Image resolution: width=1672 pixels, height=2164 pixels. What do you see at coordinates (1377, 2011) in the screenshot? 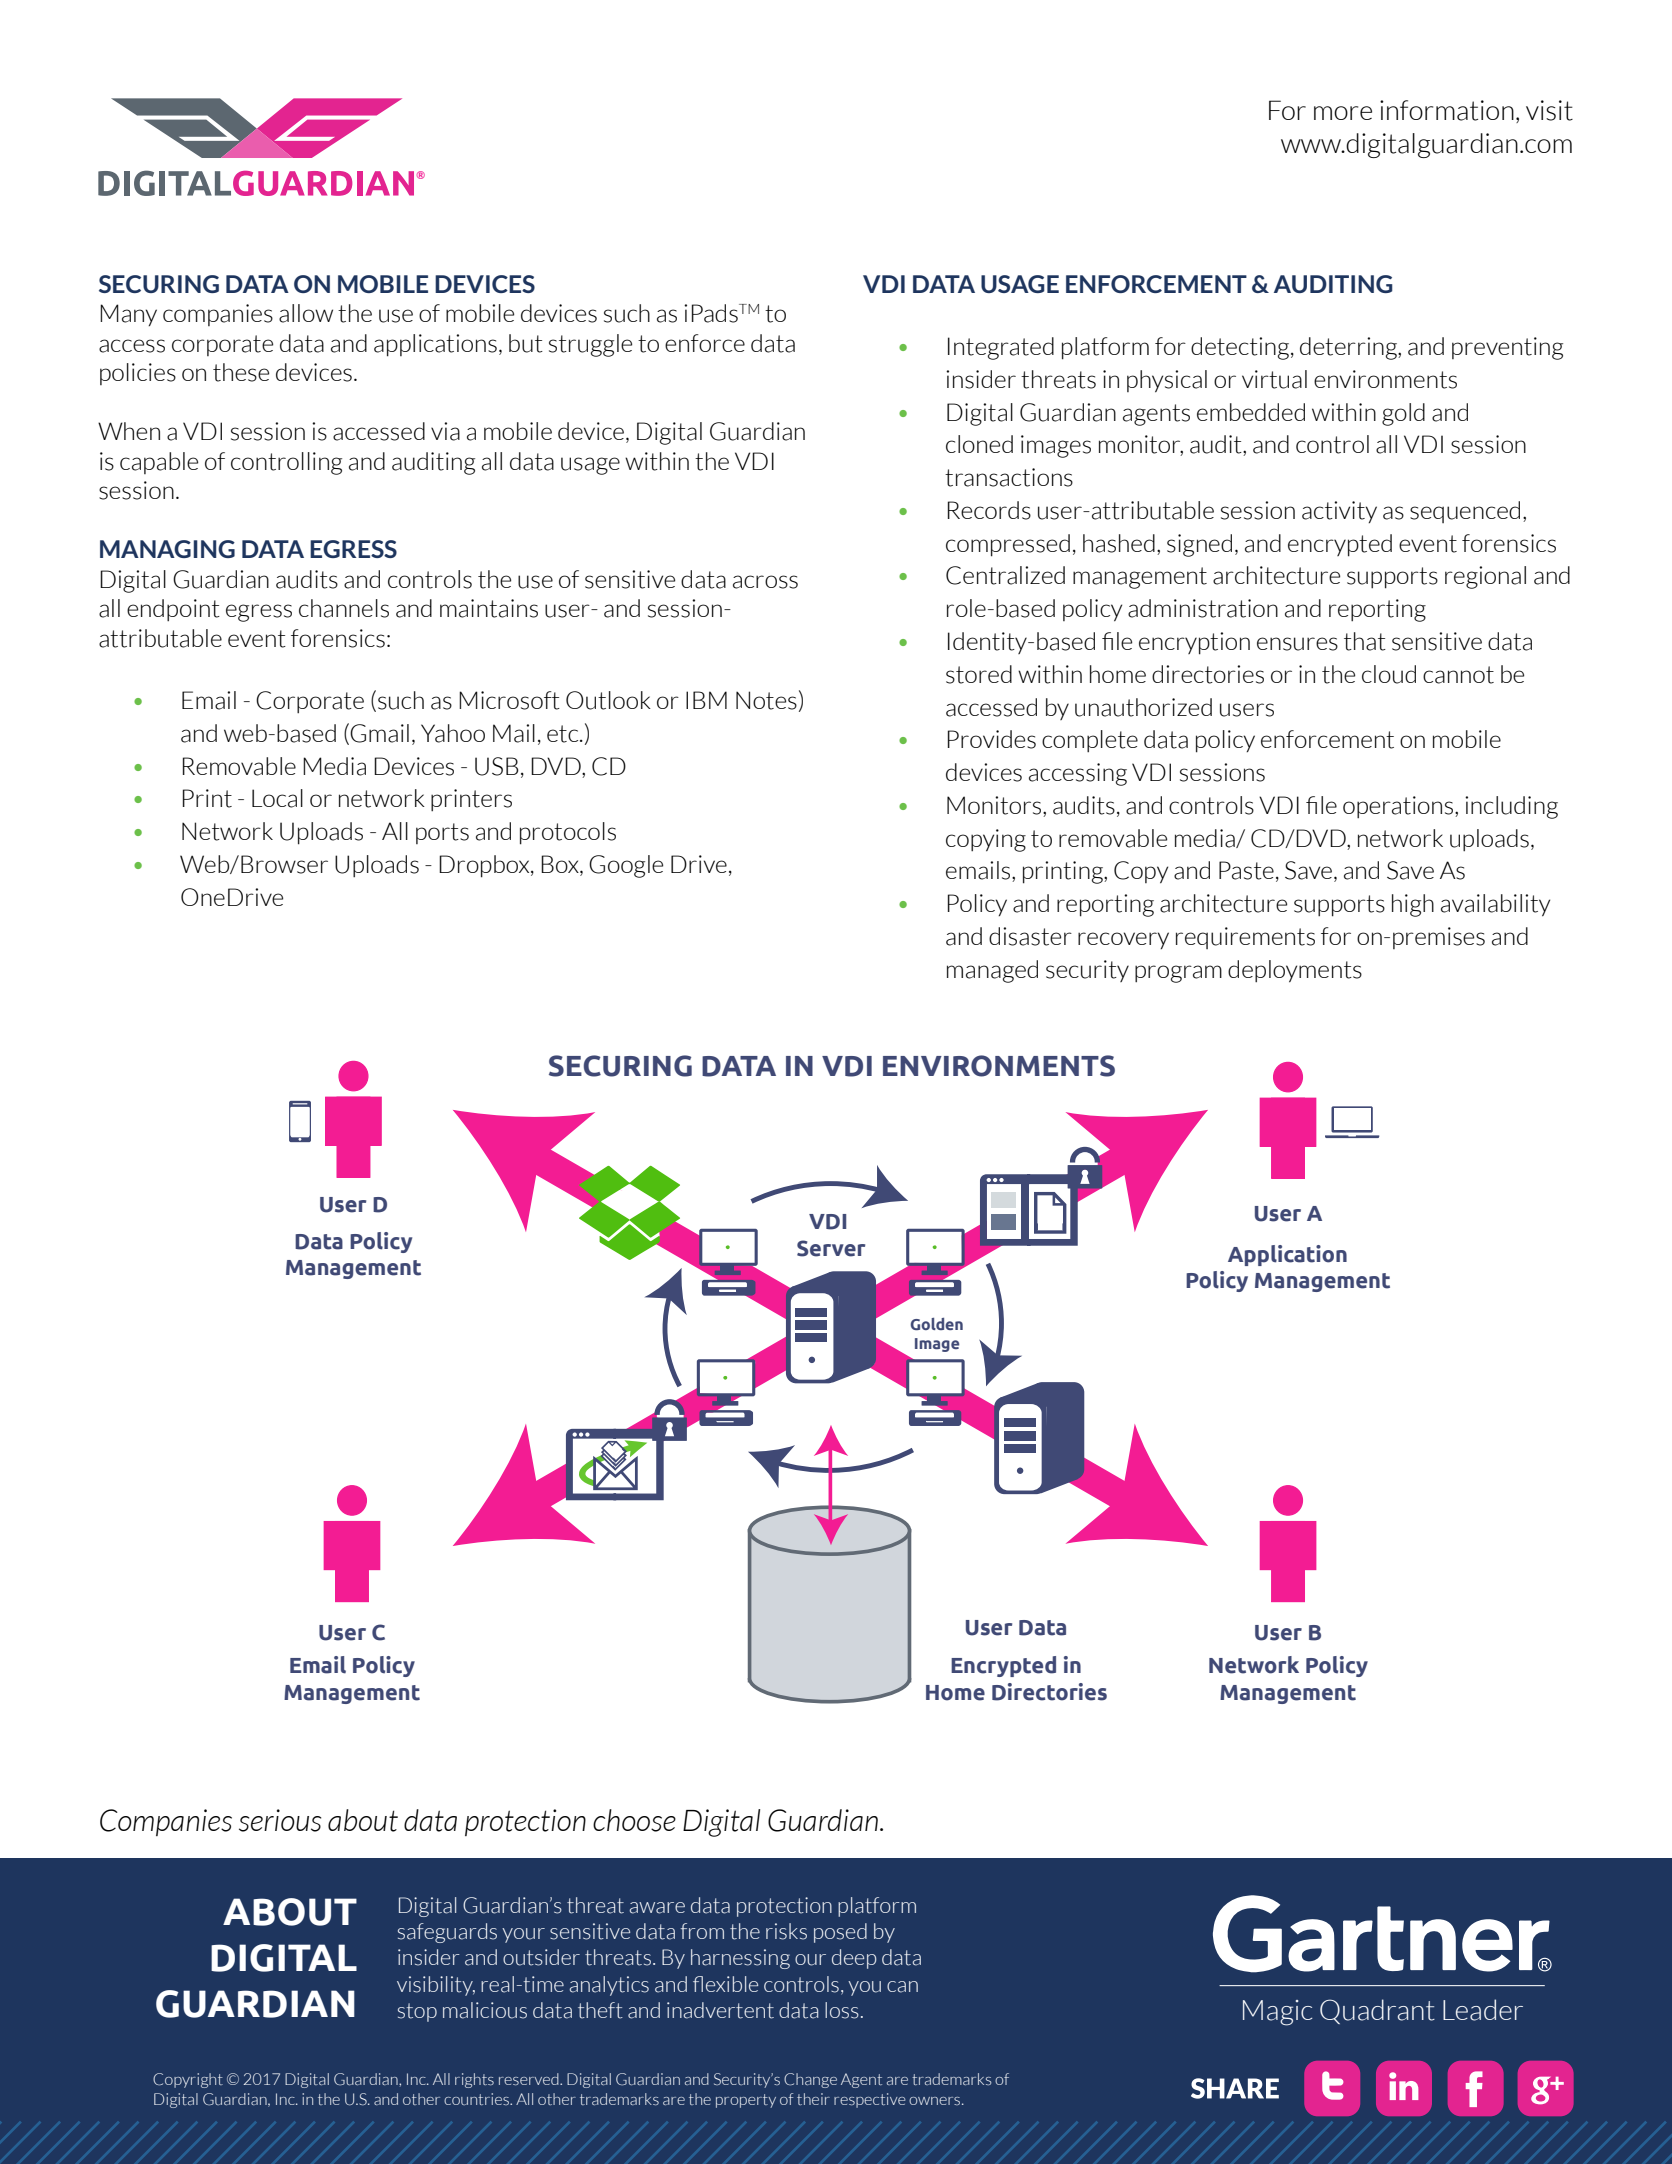
I see `Quadrant` at bounding box center [1377, 2011].
